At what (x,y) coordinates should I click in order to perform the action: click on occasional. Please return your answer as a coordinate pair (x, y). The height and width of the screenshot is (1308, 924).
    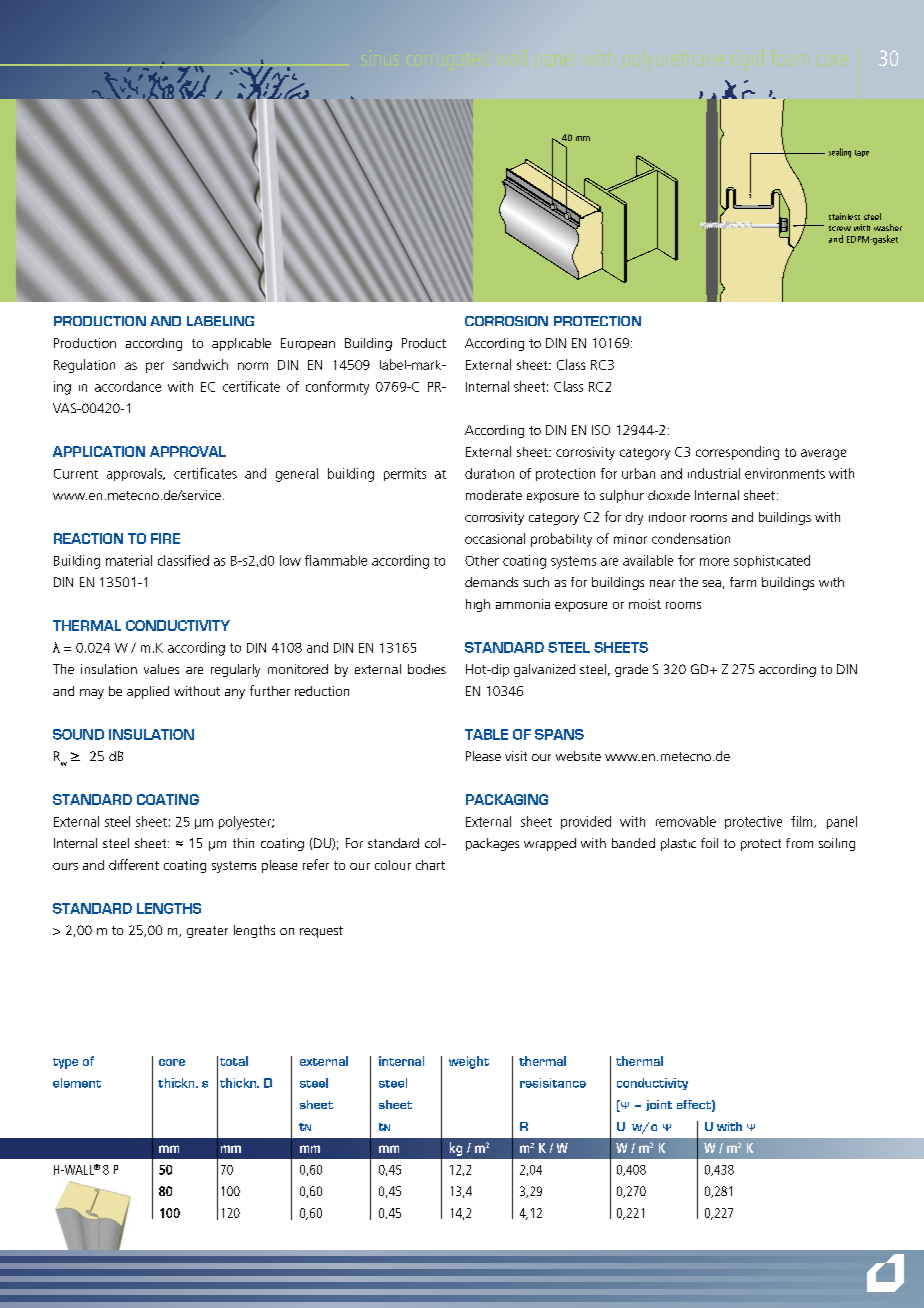
    Looking at the image, I should click on (495, 538).
